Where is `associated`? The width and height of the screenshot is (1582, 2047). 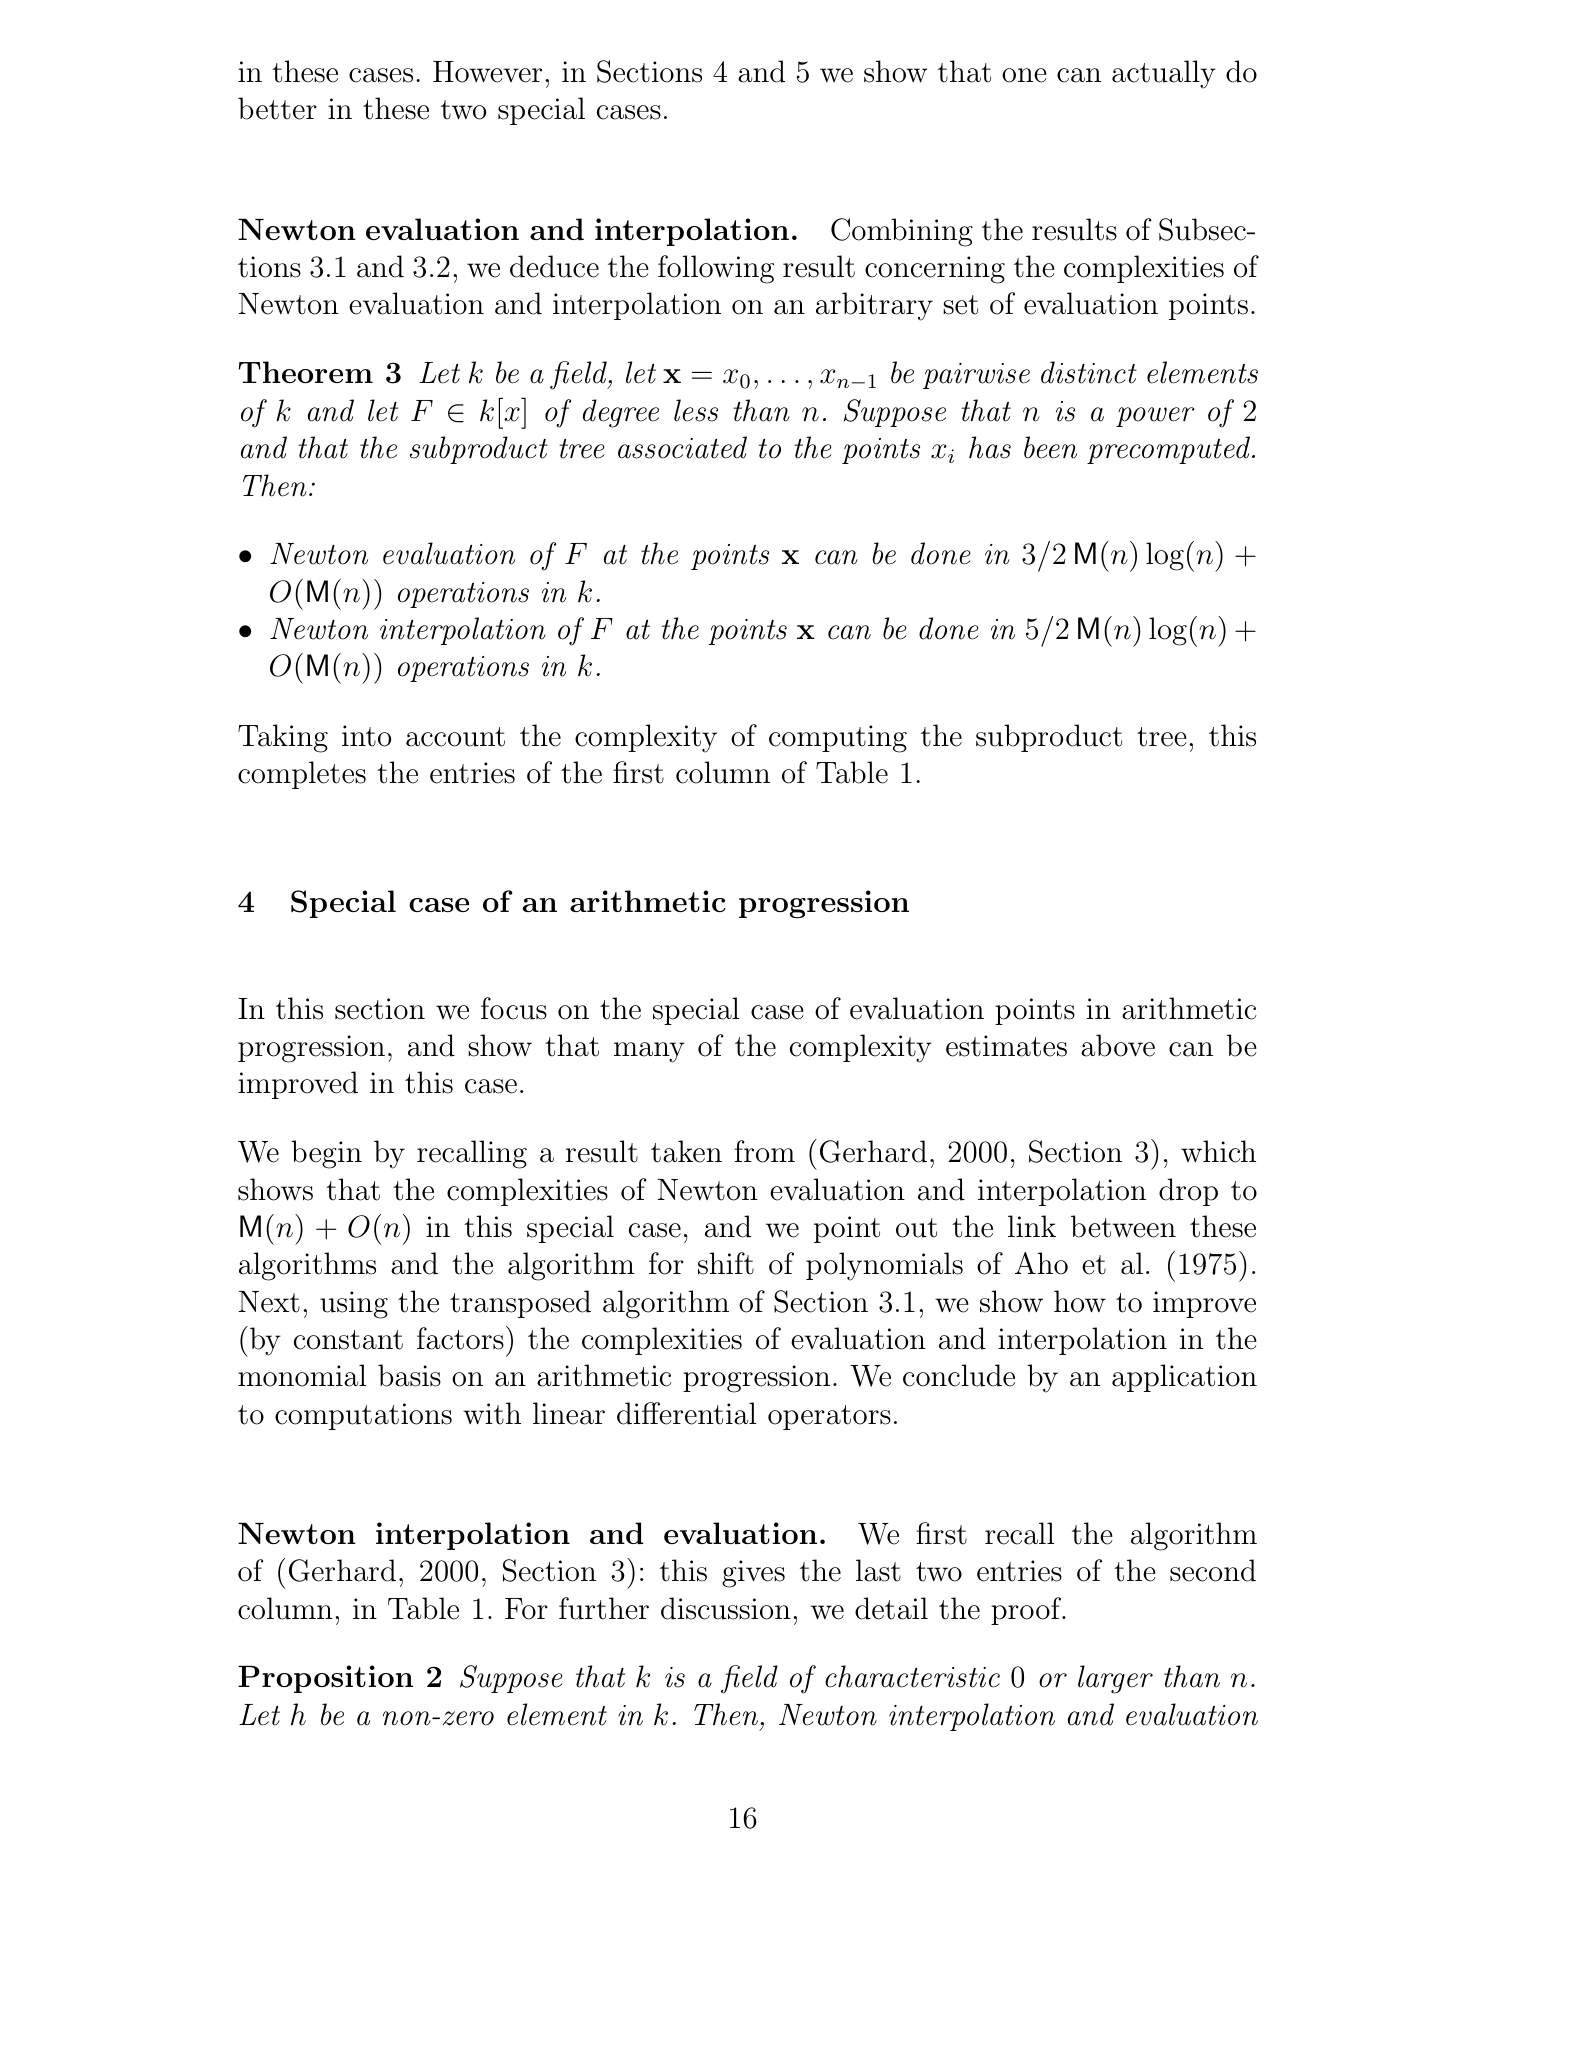 associated is located at coordinates (682, 447).
